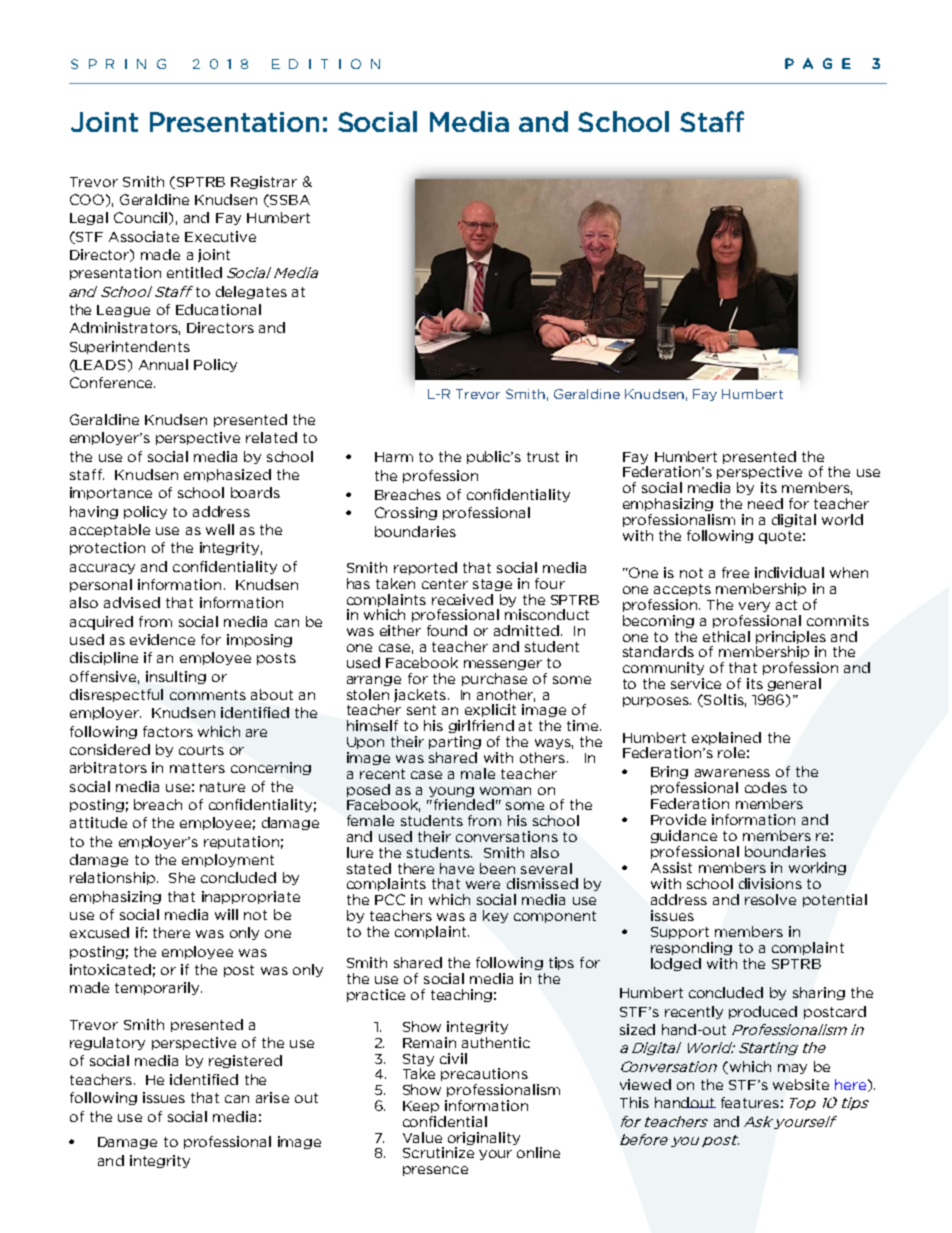 The image size is (952, 1233). Describe the element at coordinates (182, 877) in the screenshot. I see `She` at that location.
